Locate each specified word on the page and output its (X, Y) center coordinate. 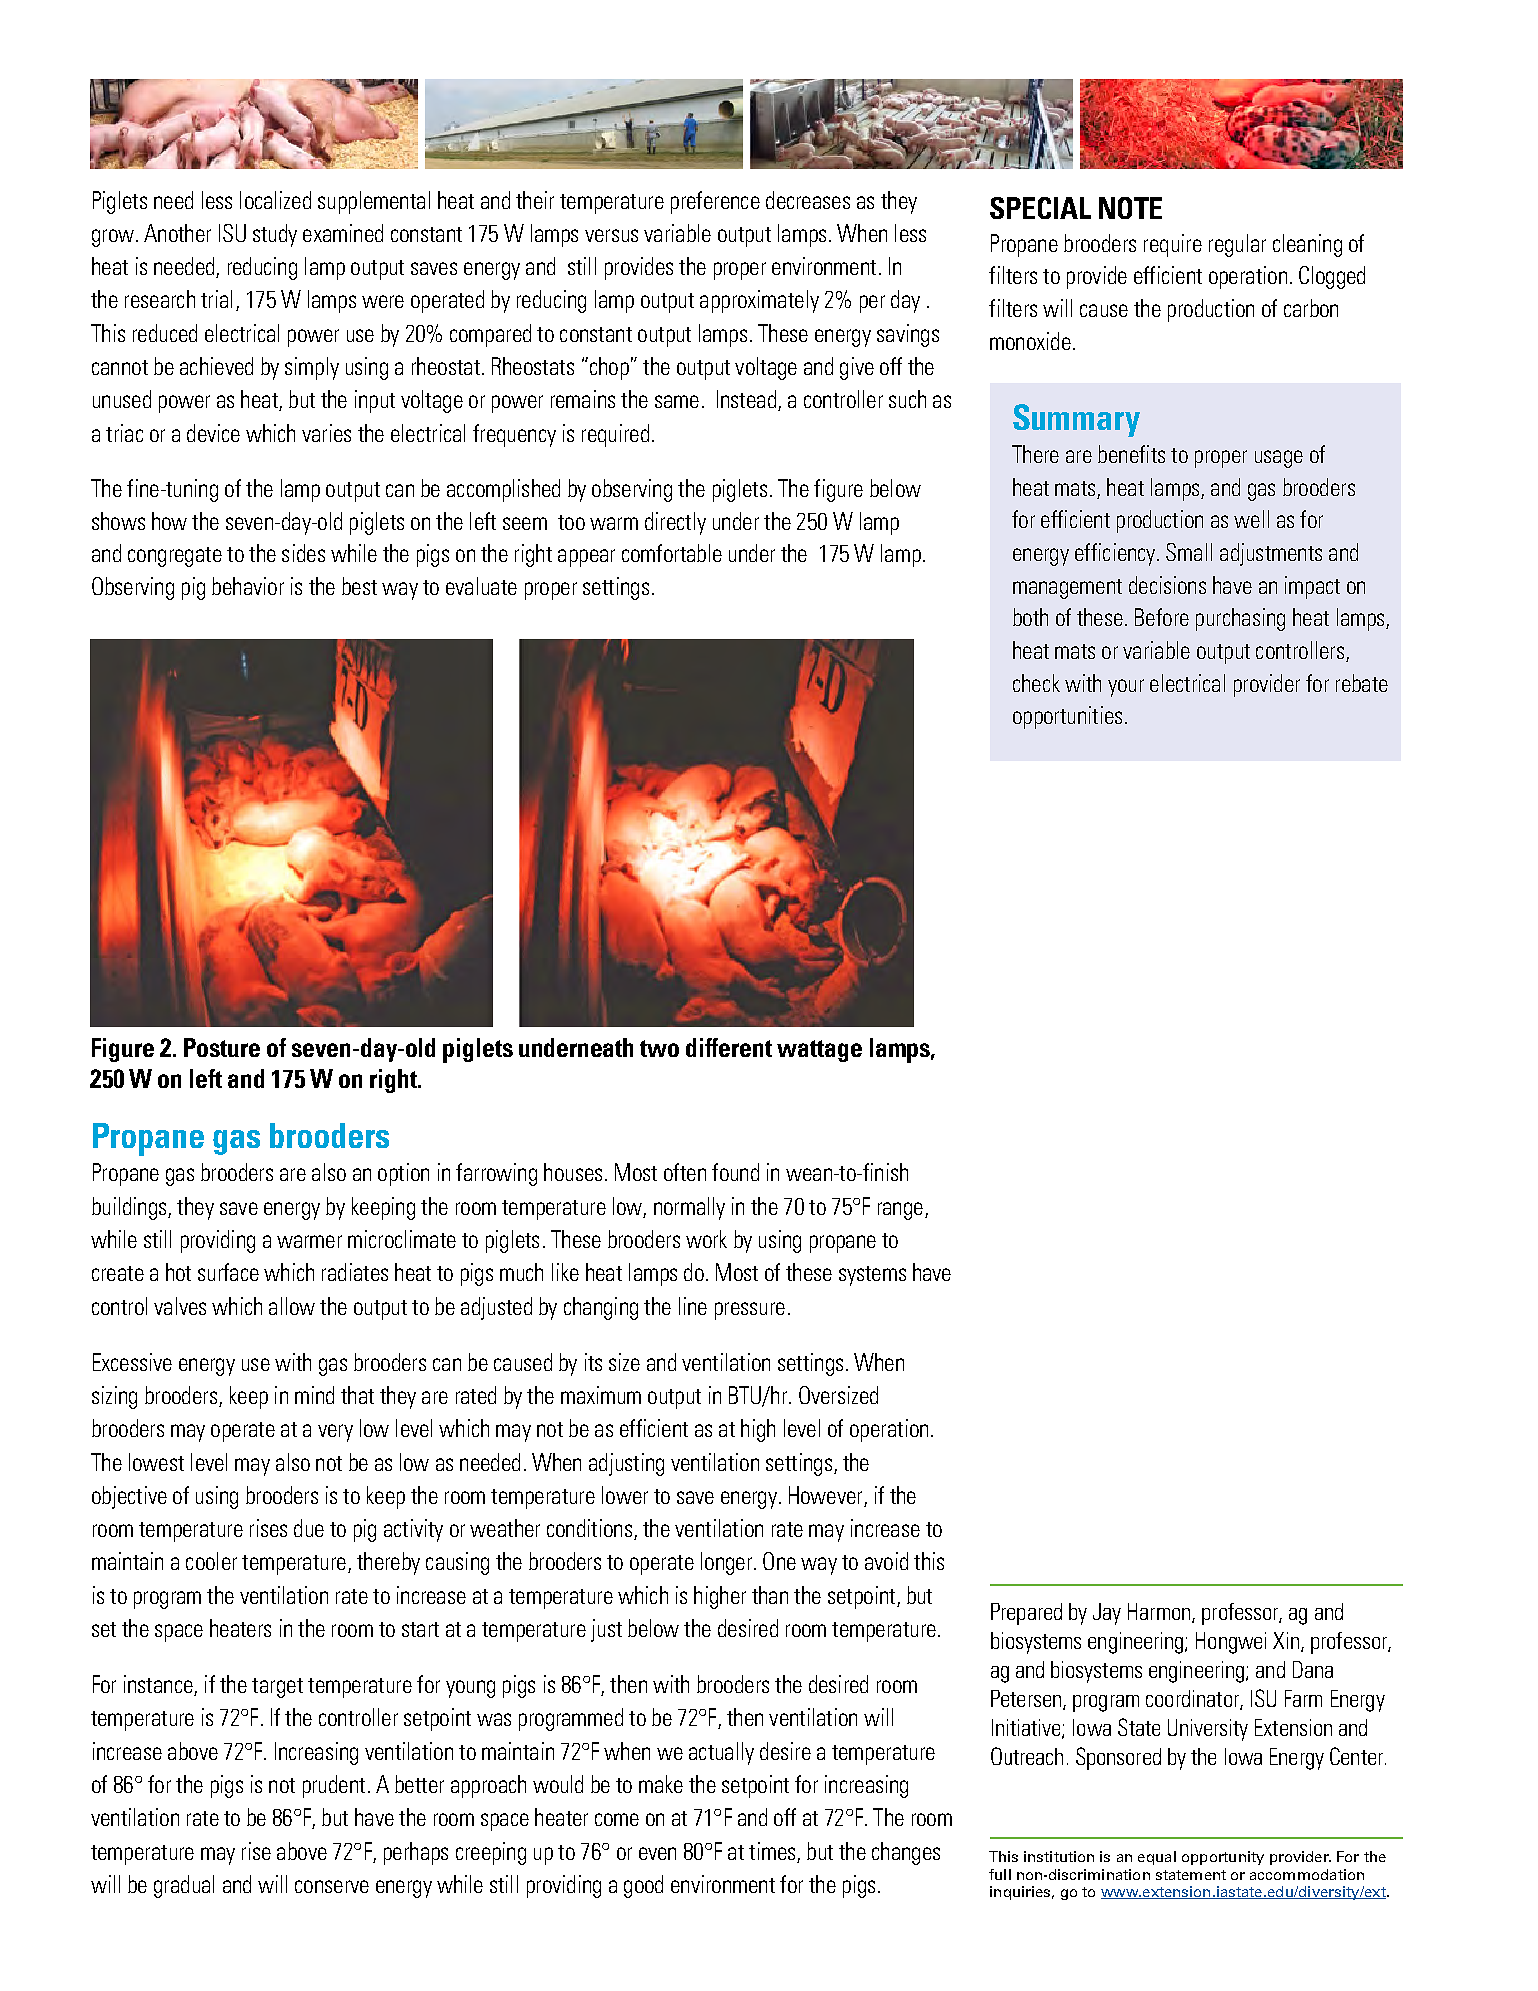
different (729, 1047)
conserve (332, 1886)
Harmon (1160, 1613)
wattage (819, 1051)
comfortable (672, 553)
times (772, 1851)
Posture (222, 1047)
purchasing (1240, 619)
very (335, 1433)
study (275, 235)
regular (1237, 245)
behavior (248, 586)
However (827, 1496)
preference (715, 202)
